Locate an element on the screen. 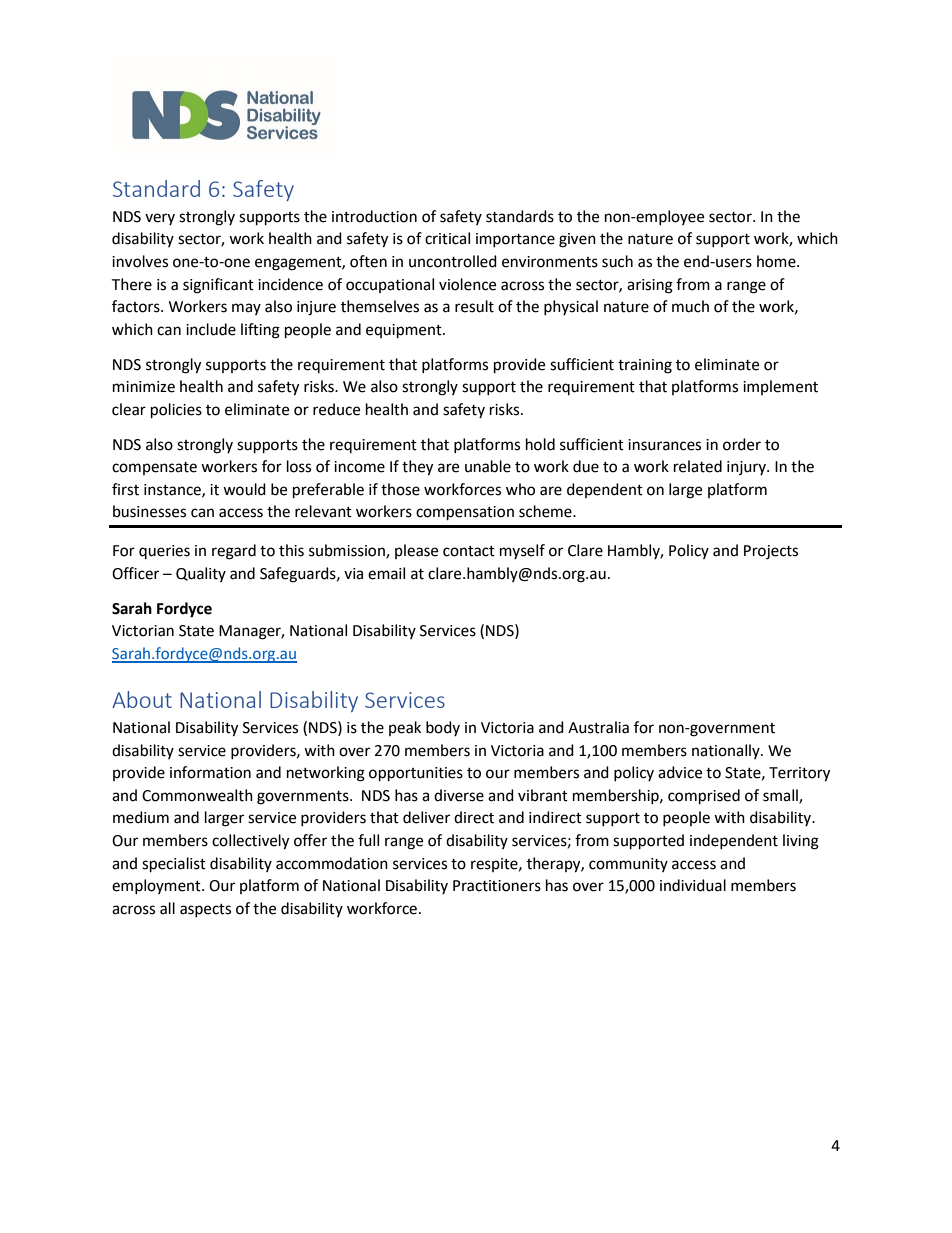 This screenshot has width=952, height=1233. Projects is located at coordinates (771, 552).
